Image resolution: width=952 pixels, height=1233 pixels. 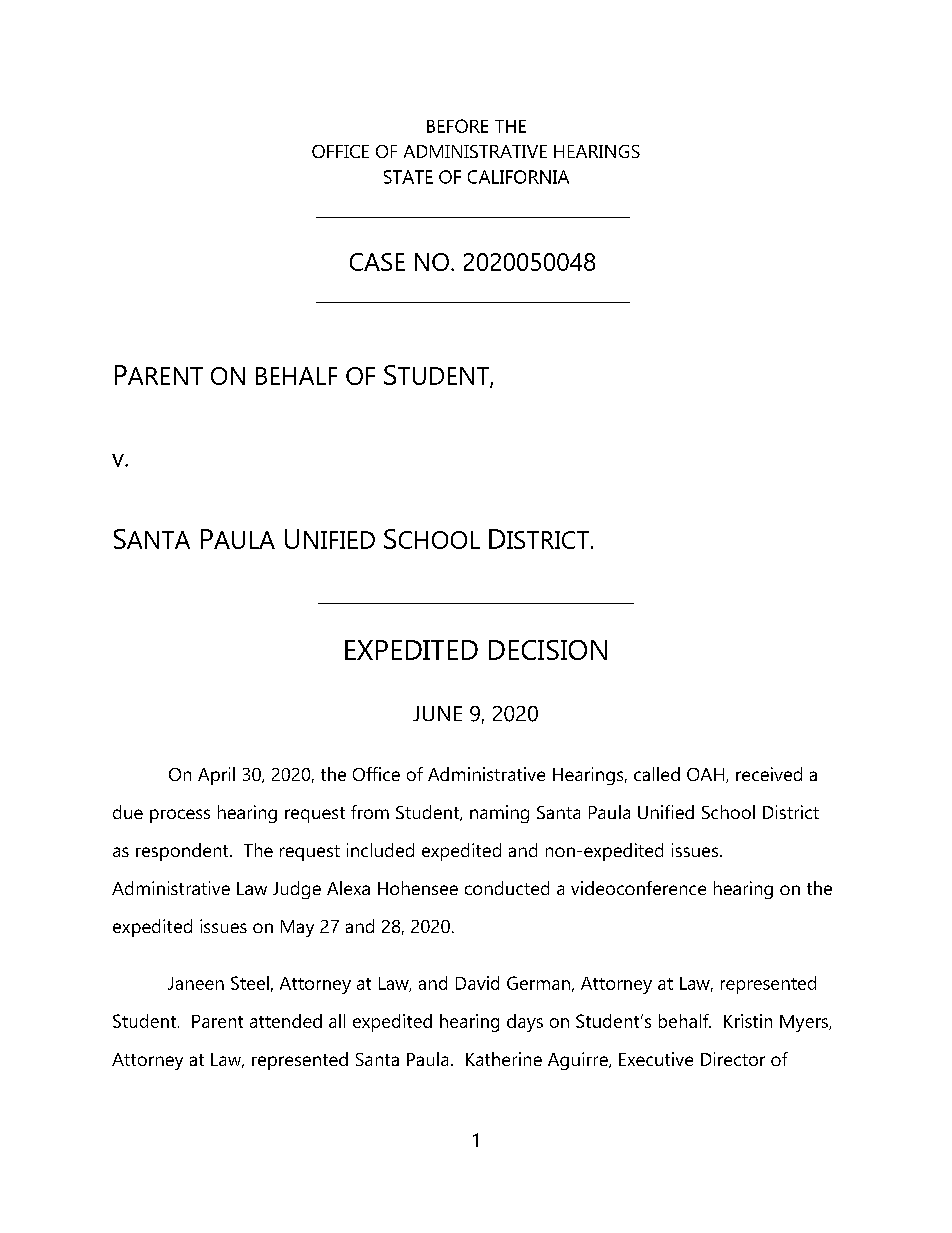 What do you see at coordinates (657, 774) in the screenshot?
I see `called` at bounding box center [657, 774].
